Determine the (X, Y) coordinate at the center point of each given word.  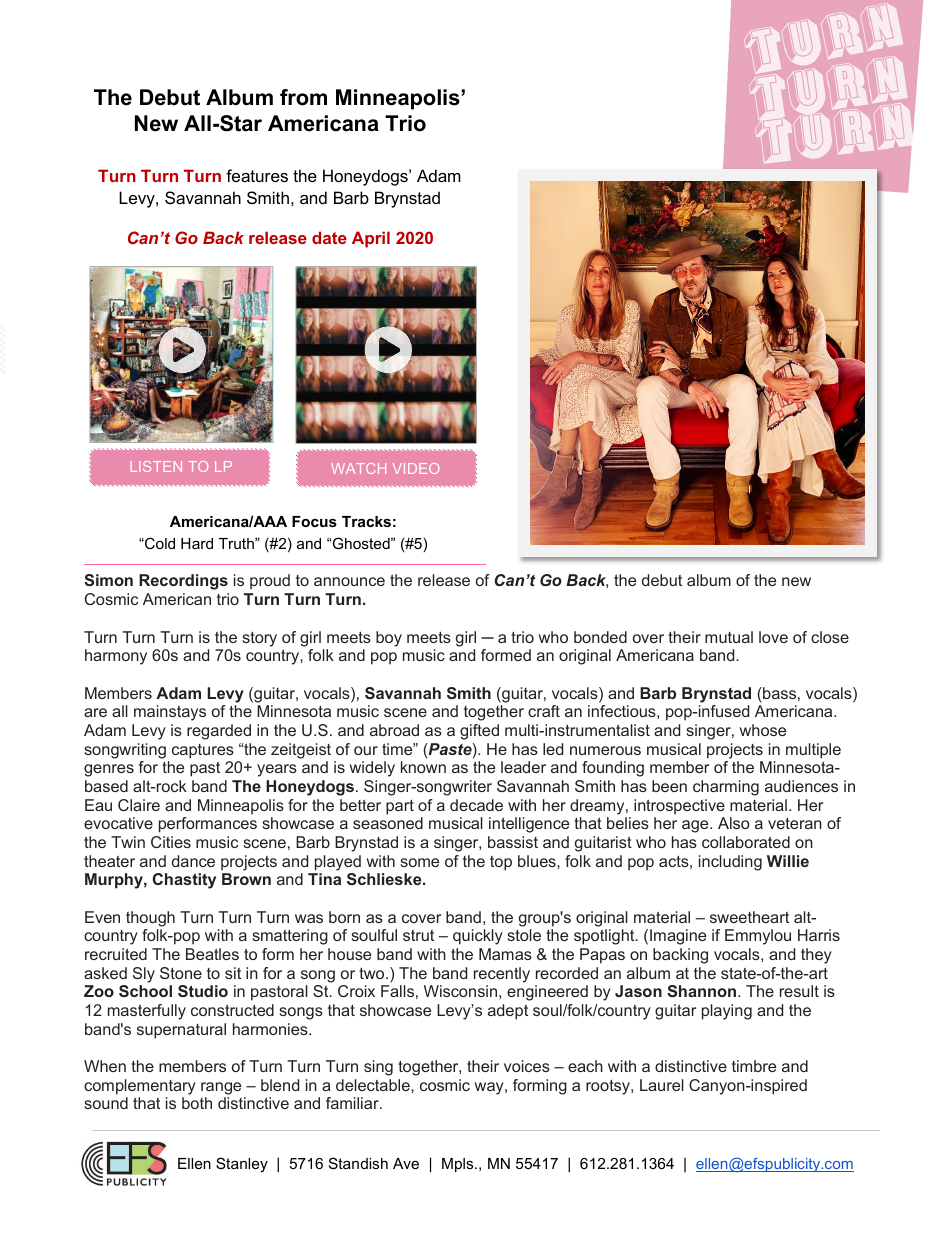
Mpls (459, 1165)
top (501, 863)
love (773, 637)
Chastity (184, 881)
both (197, 1103)
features (257, 175)
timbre (754, 1066)
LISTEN (156, 466)
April (371, 239)
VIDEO (415, 468)
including (730, 863)
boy (389, 639)
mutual (729, 637)
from (303, 97)
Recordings (183, 582)
